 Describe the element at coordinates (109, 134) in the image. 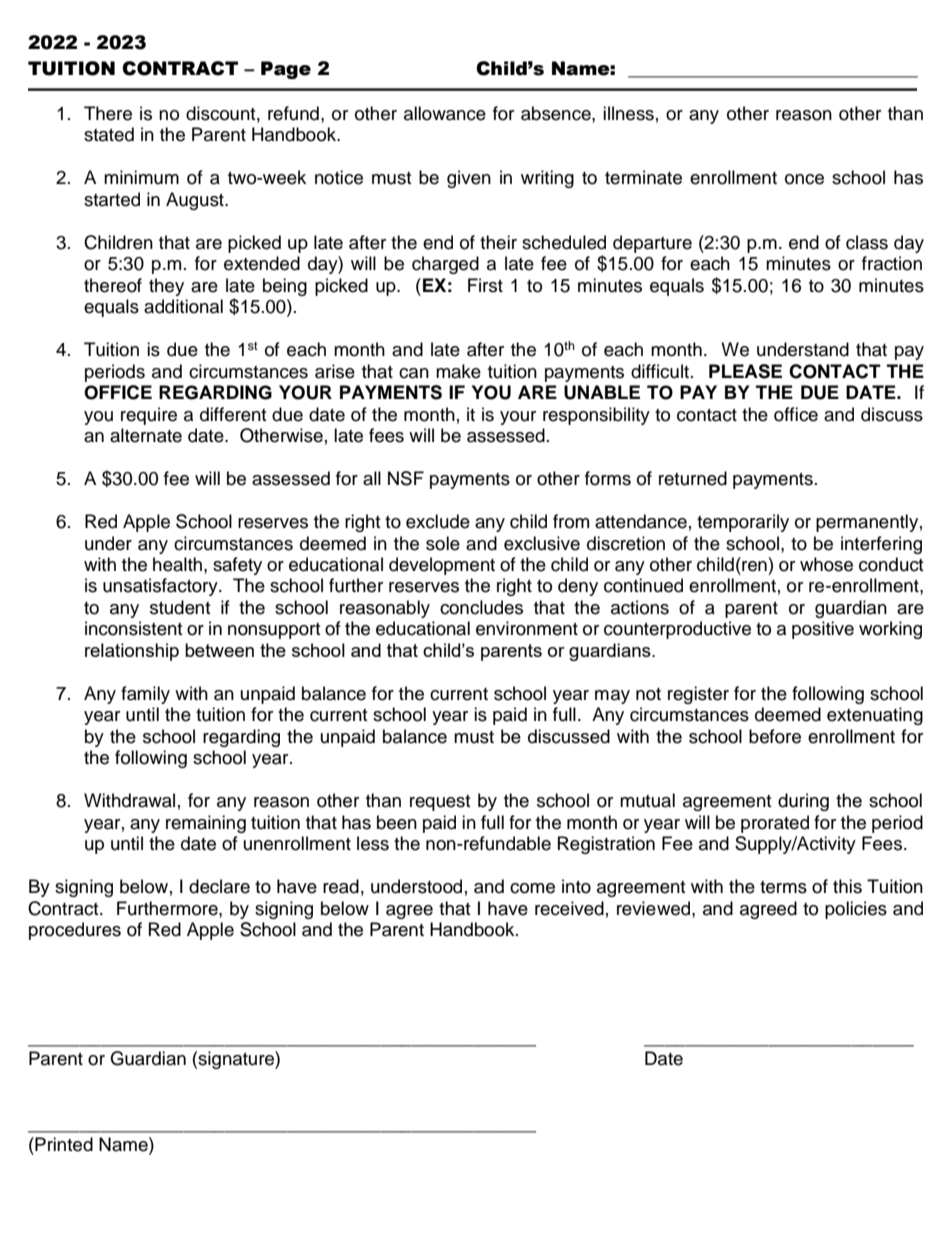

I see `stated` at that location.
